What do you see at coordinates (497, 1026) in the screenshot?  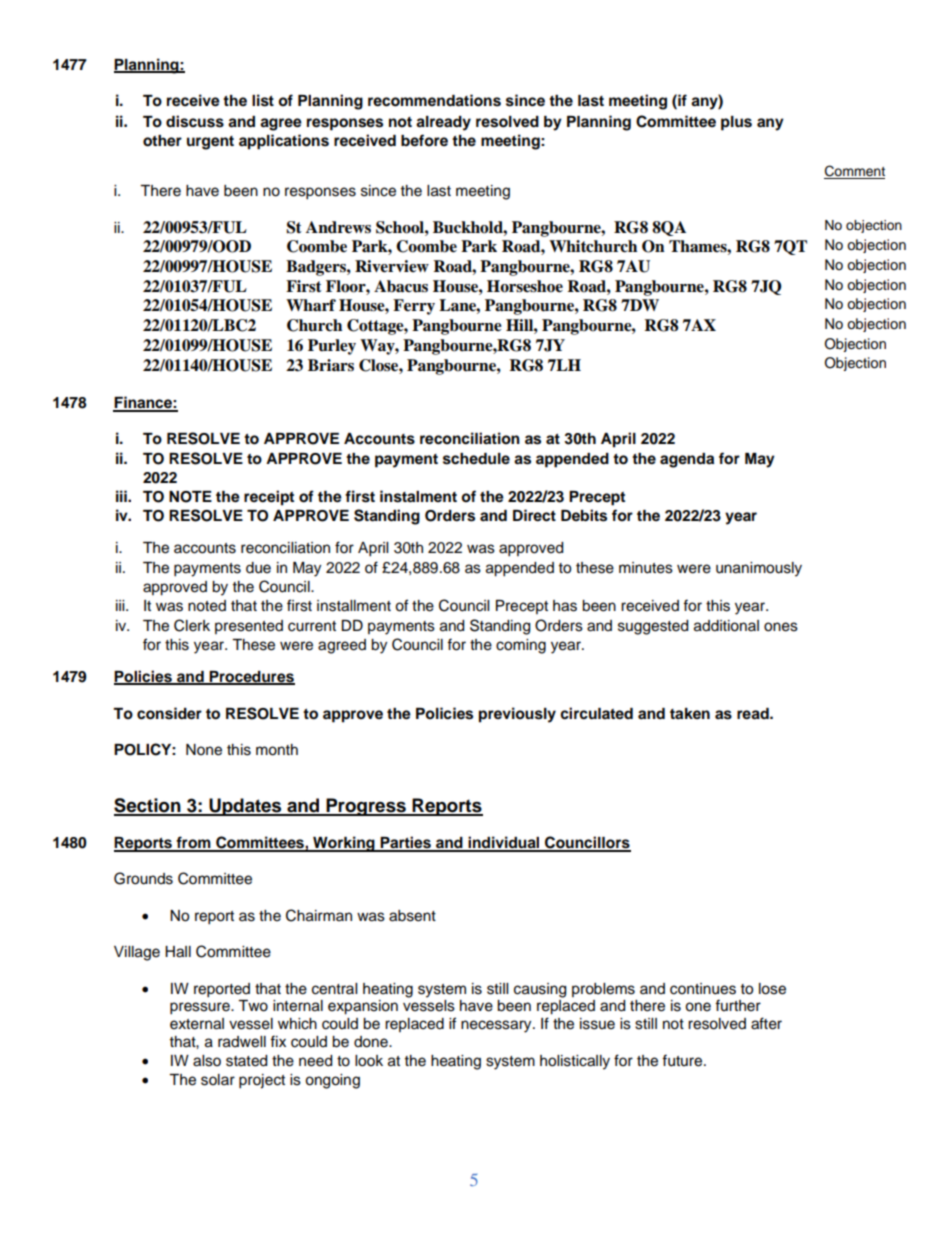 I see `necessary` at bounding box center [497, 1026].
